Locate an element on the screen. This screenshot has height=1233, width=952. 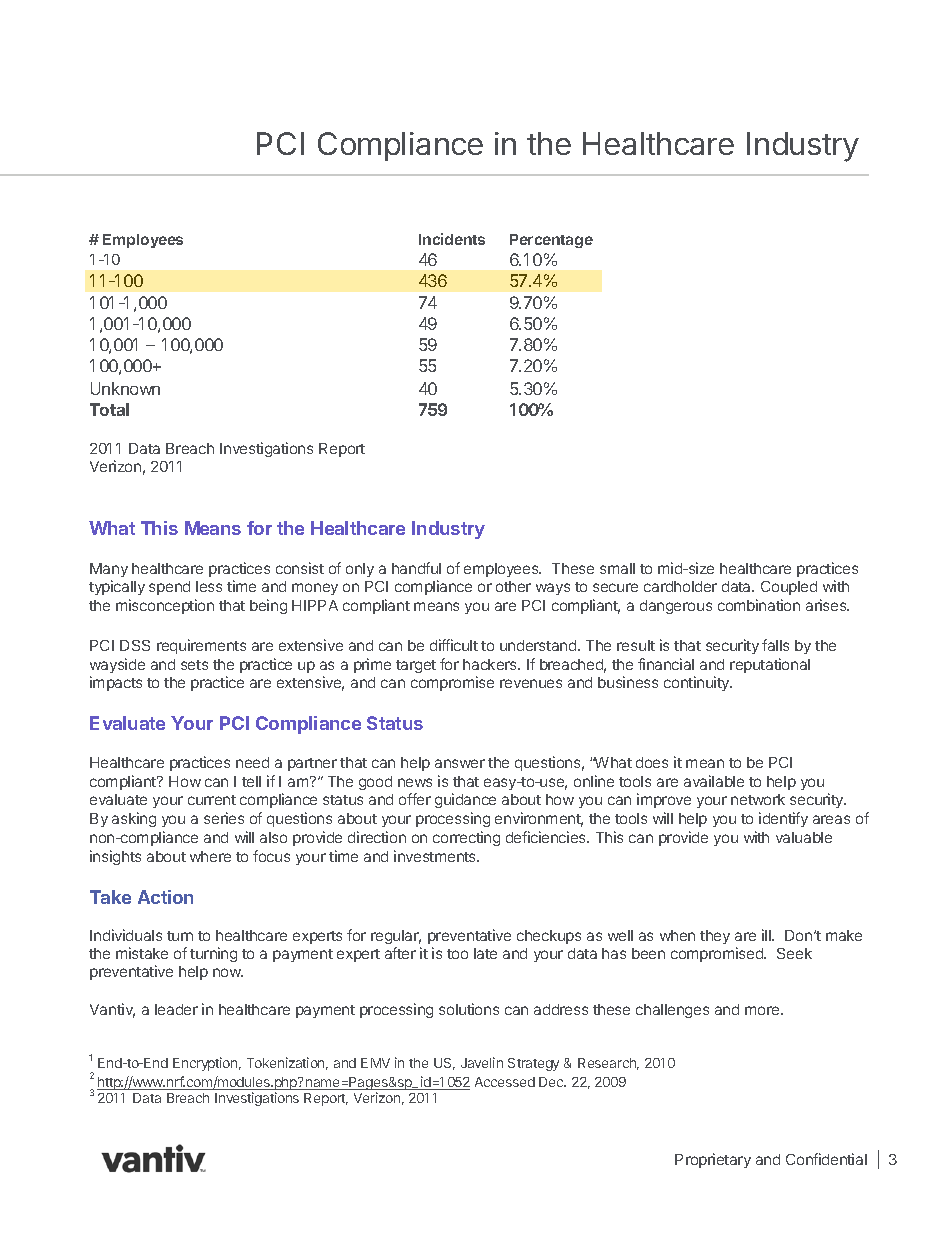
Unknown is located at coordinates (125, 388).
